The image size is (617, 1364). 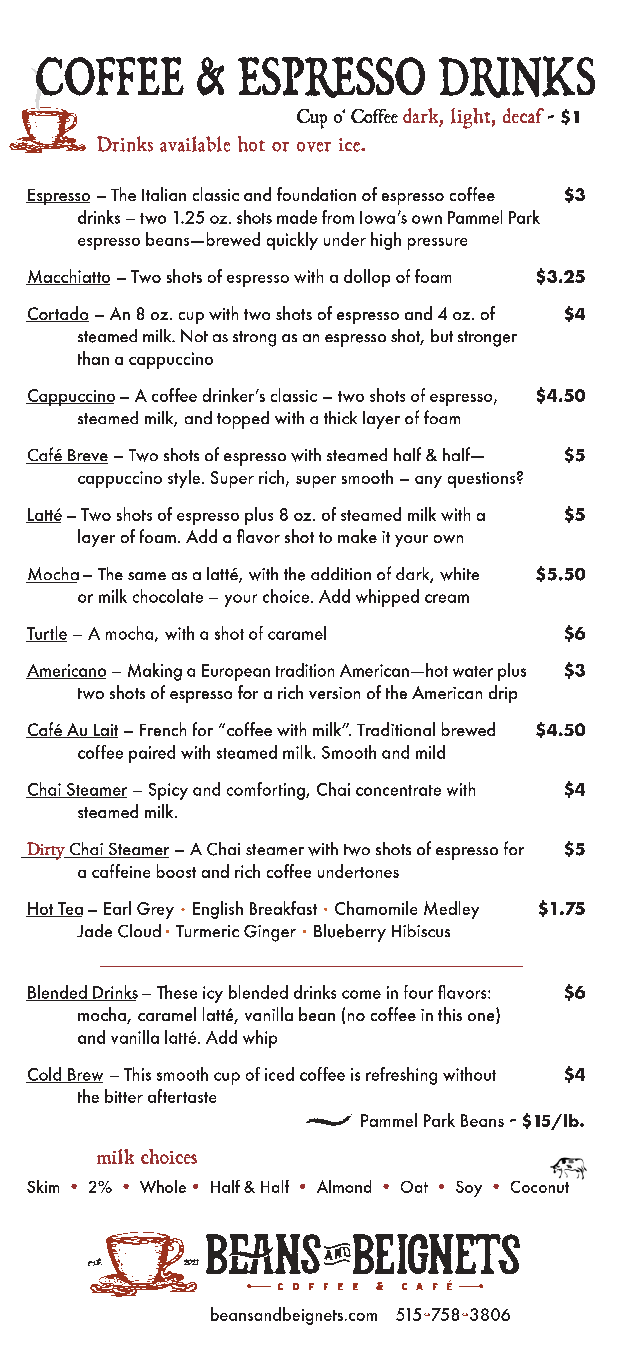 I want to click on but, so click(x=442, y=335).
